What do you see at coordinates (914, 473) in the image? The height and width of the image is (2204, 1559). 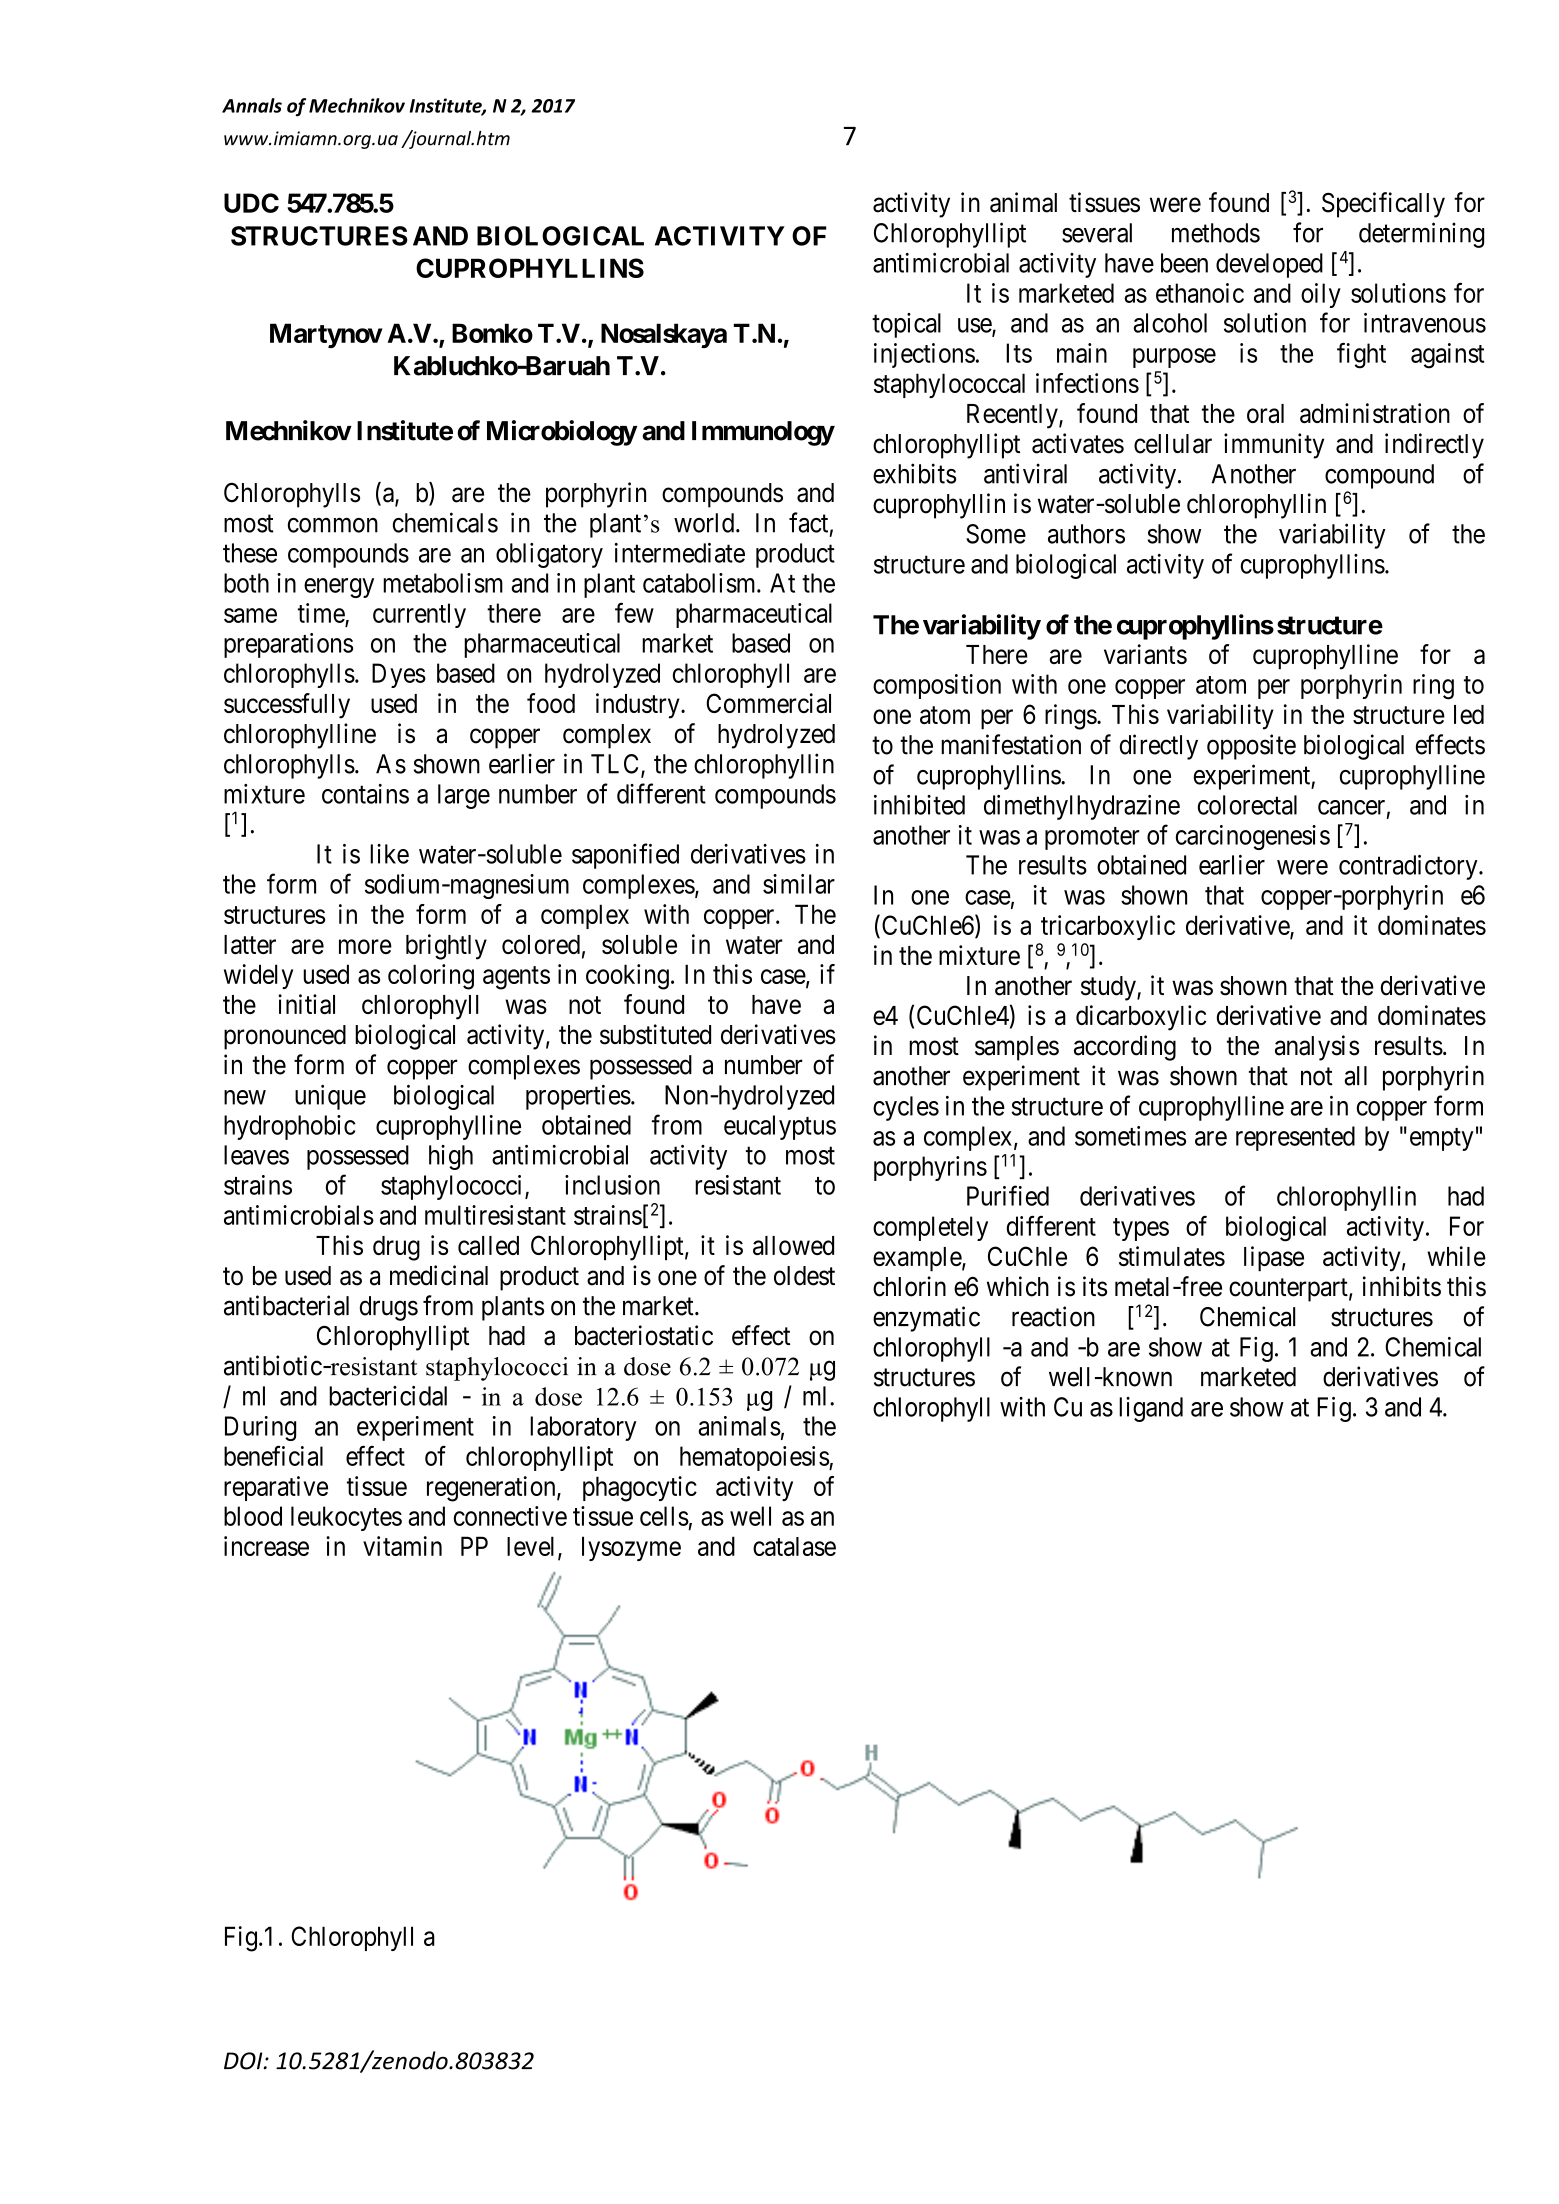 I see `exhibits` at bounding box center [914, 473].
